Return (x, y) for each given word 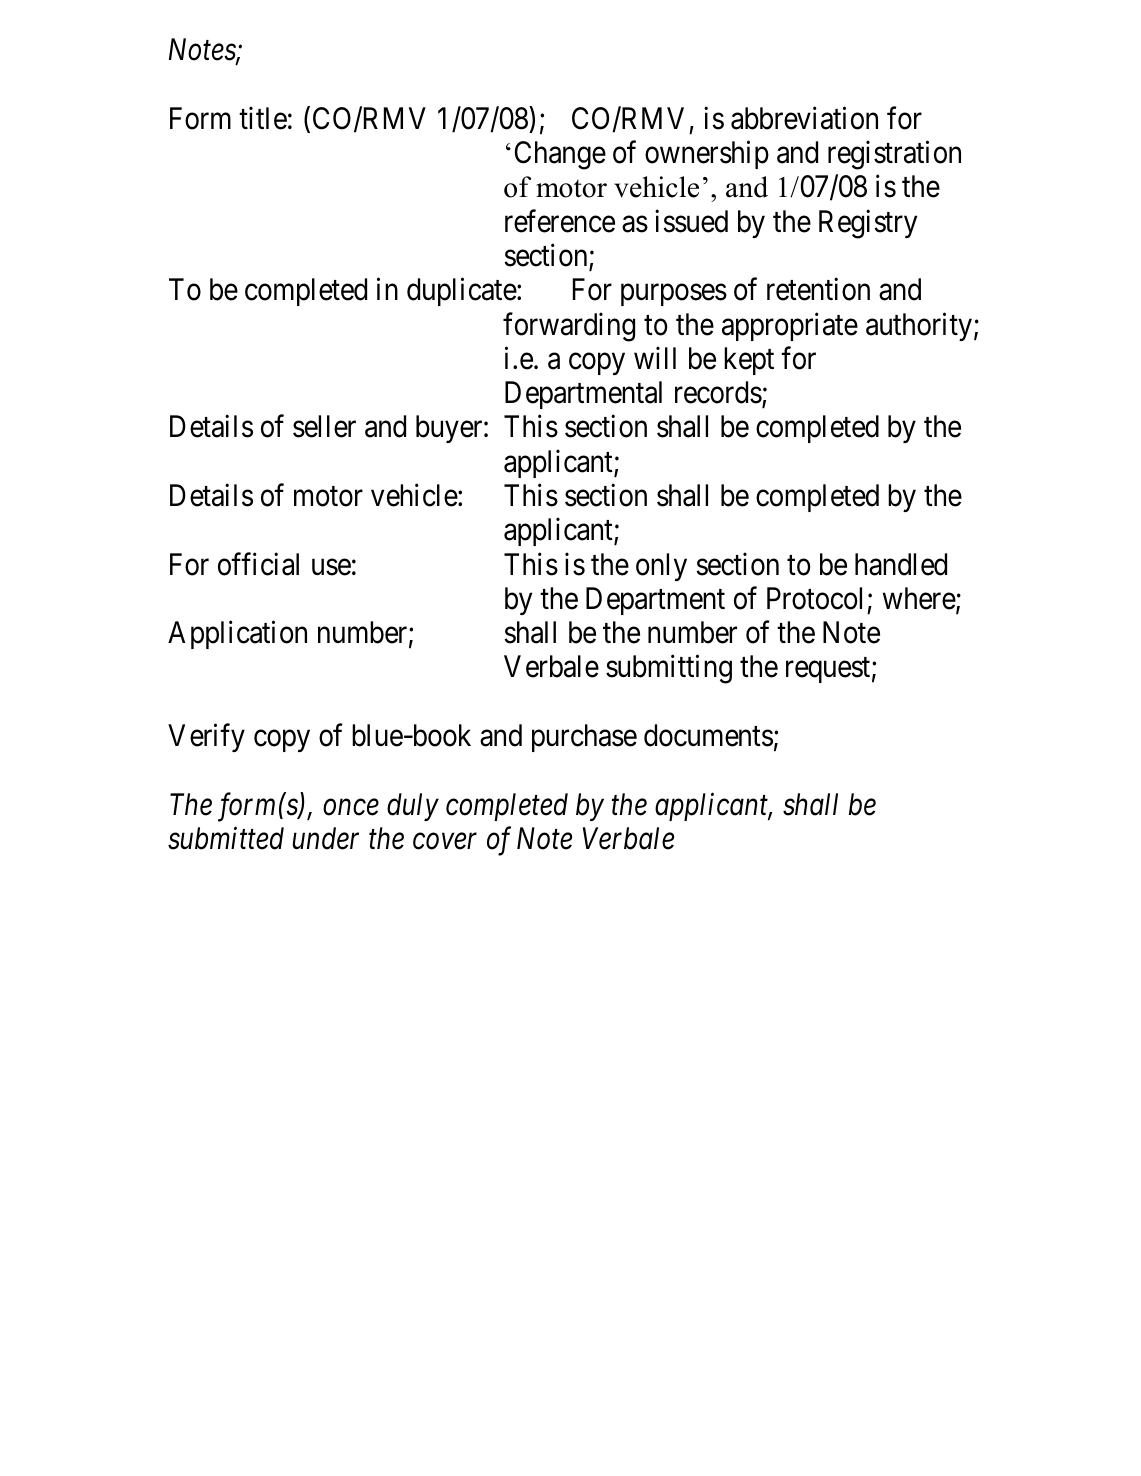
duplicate (462, 292)
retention (818, 289)
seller (324, 426)
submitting (669, 669)
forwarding (569, 327)
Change (560, 155)
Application (237, 635)
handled (901, 564)
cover (445, 842)
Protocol (814, 598)
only (661, 567)
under (326, 838)
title (263, 118)
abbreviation (804, 118)
